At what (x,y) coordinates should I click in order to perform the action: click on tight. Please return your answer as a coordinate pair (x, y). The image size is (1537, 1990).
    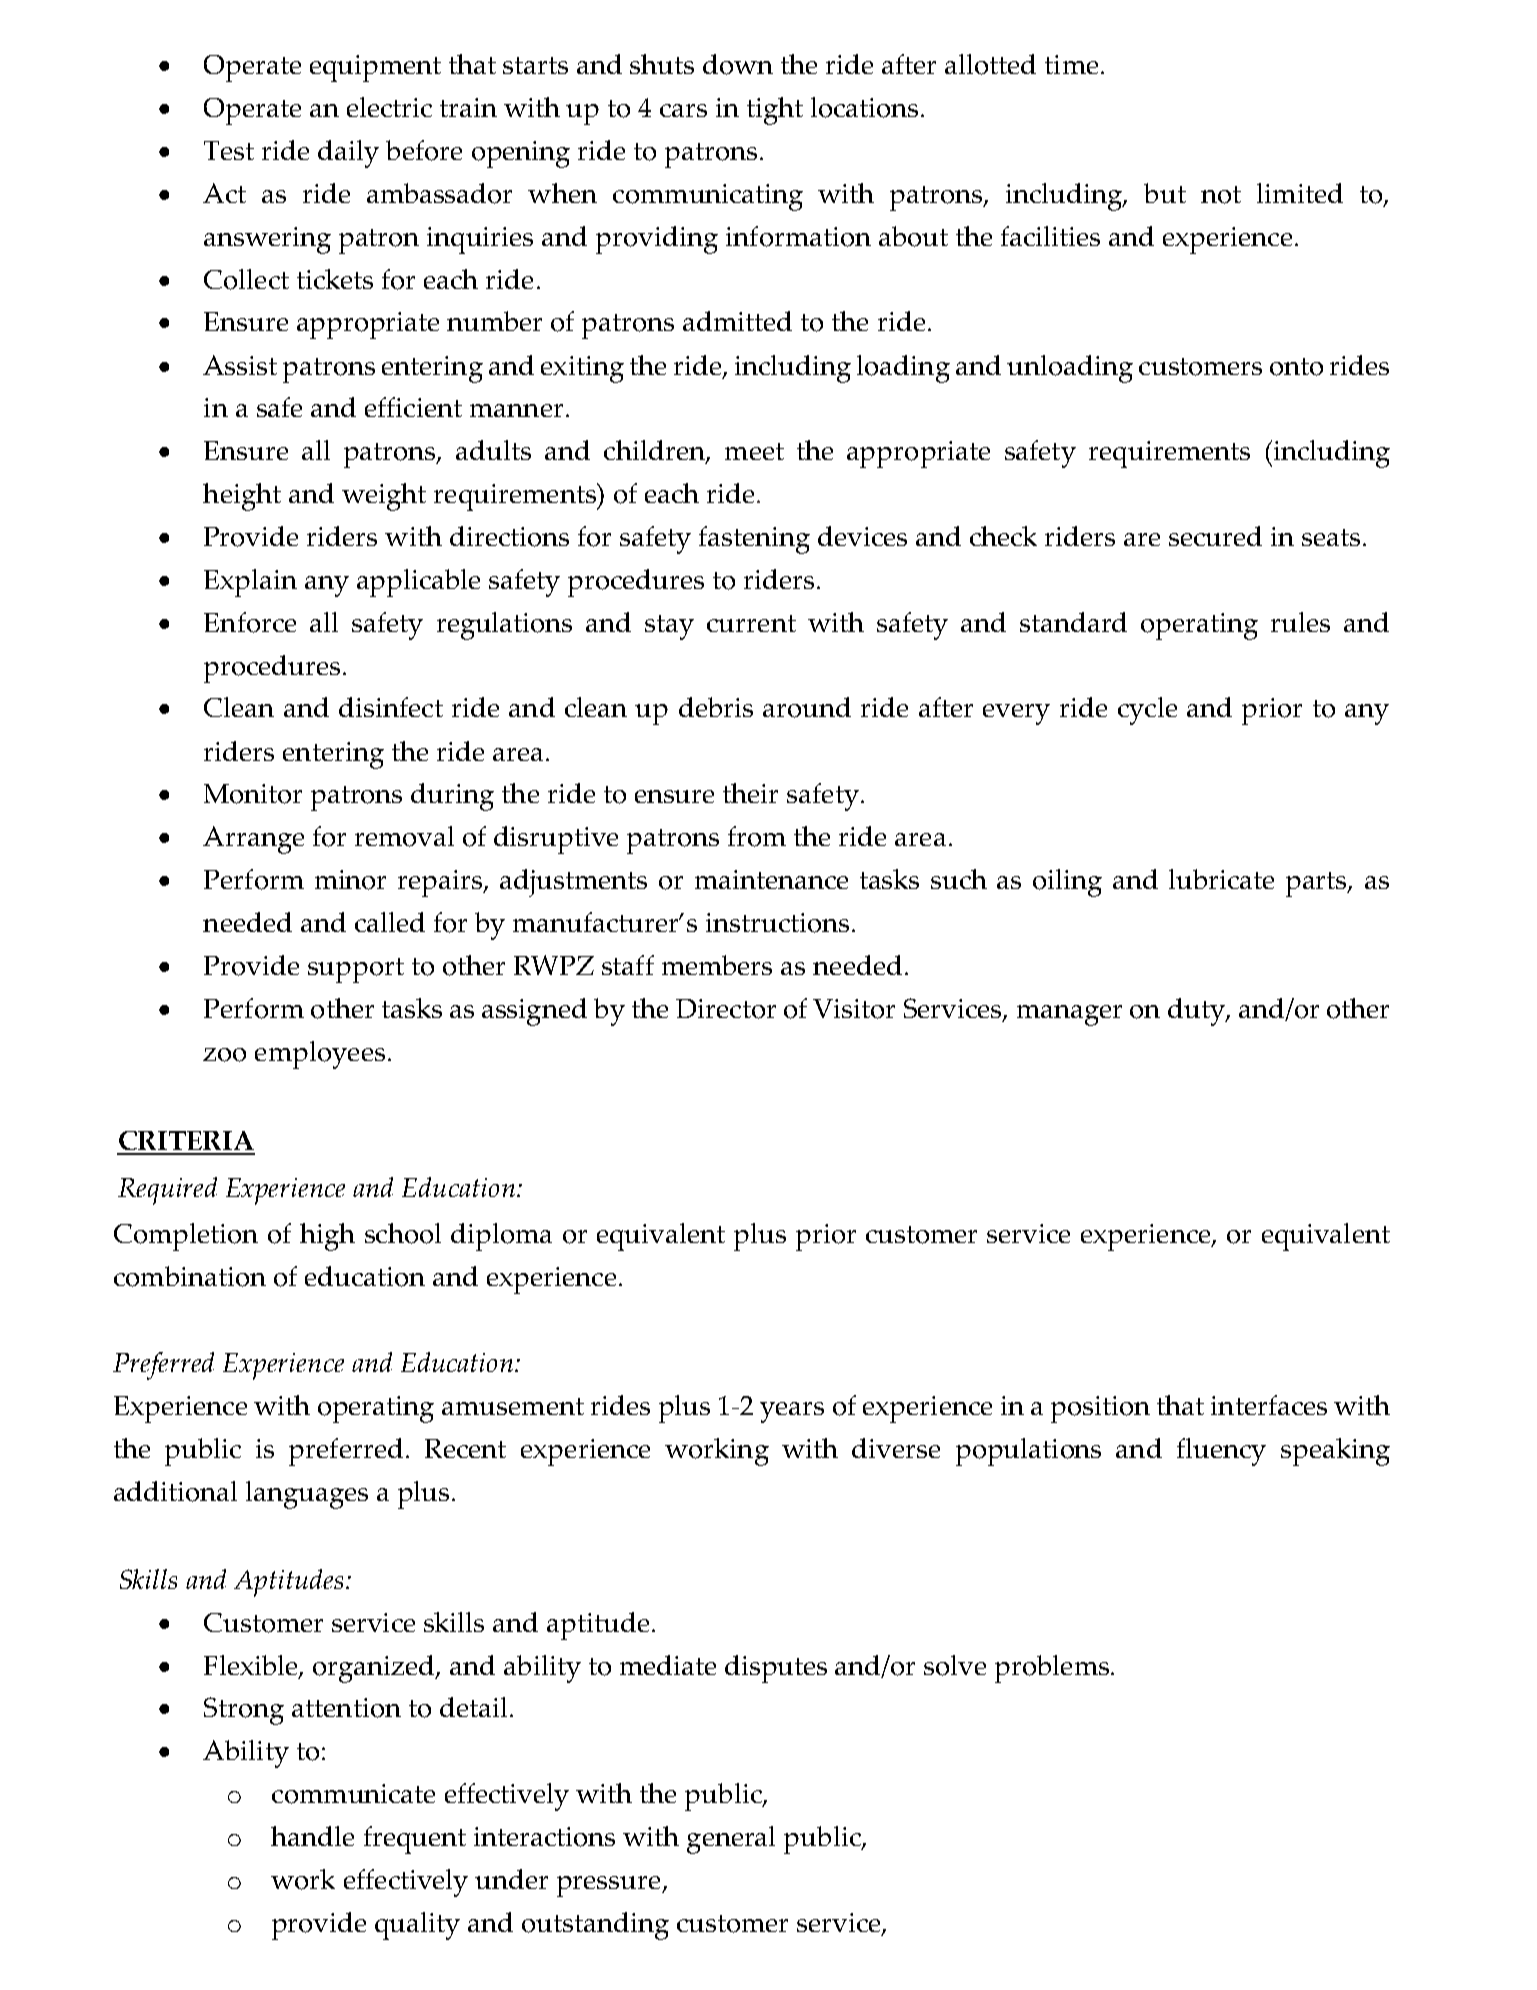
    Looking at the image, I should click on (775, 111).
